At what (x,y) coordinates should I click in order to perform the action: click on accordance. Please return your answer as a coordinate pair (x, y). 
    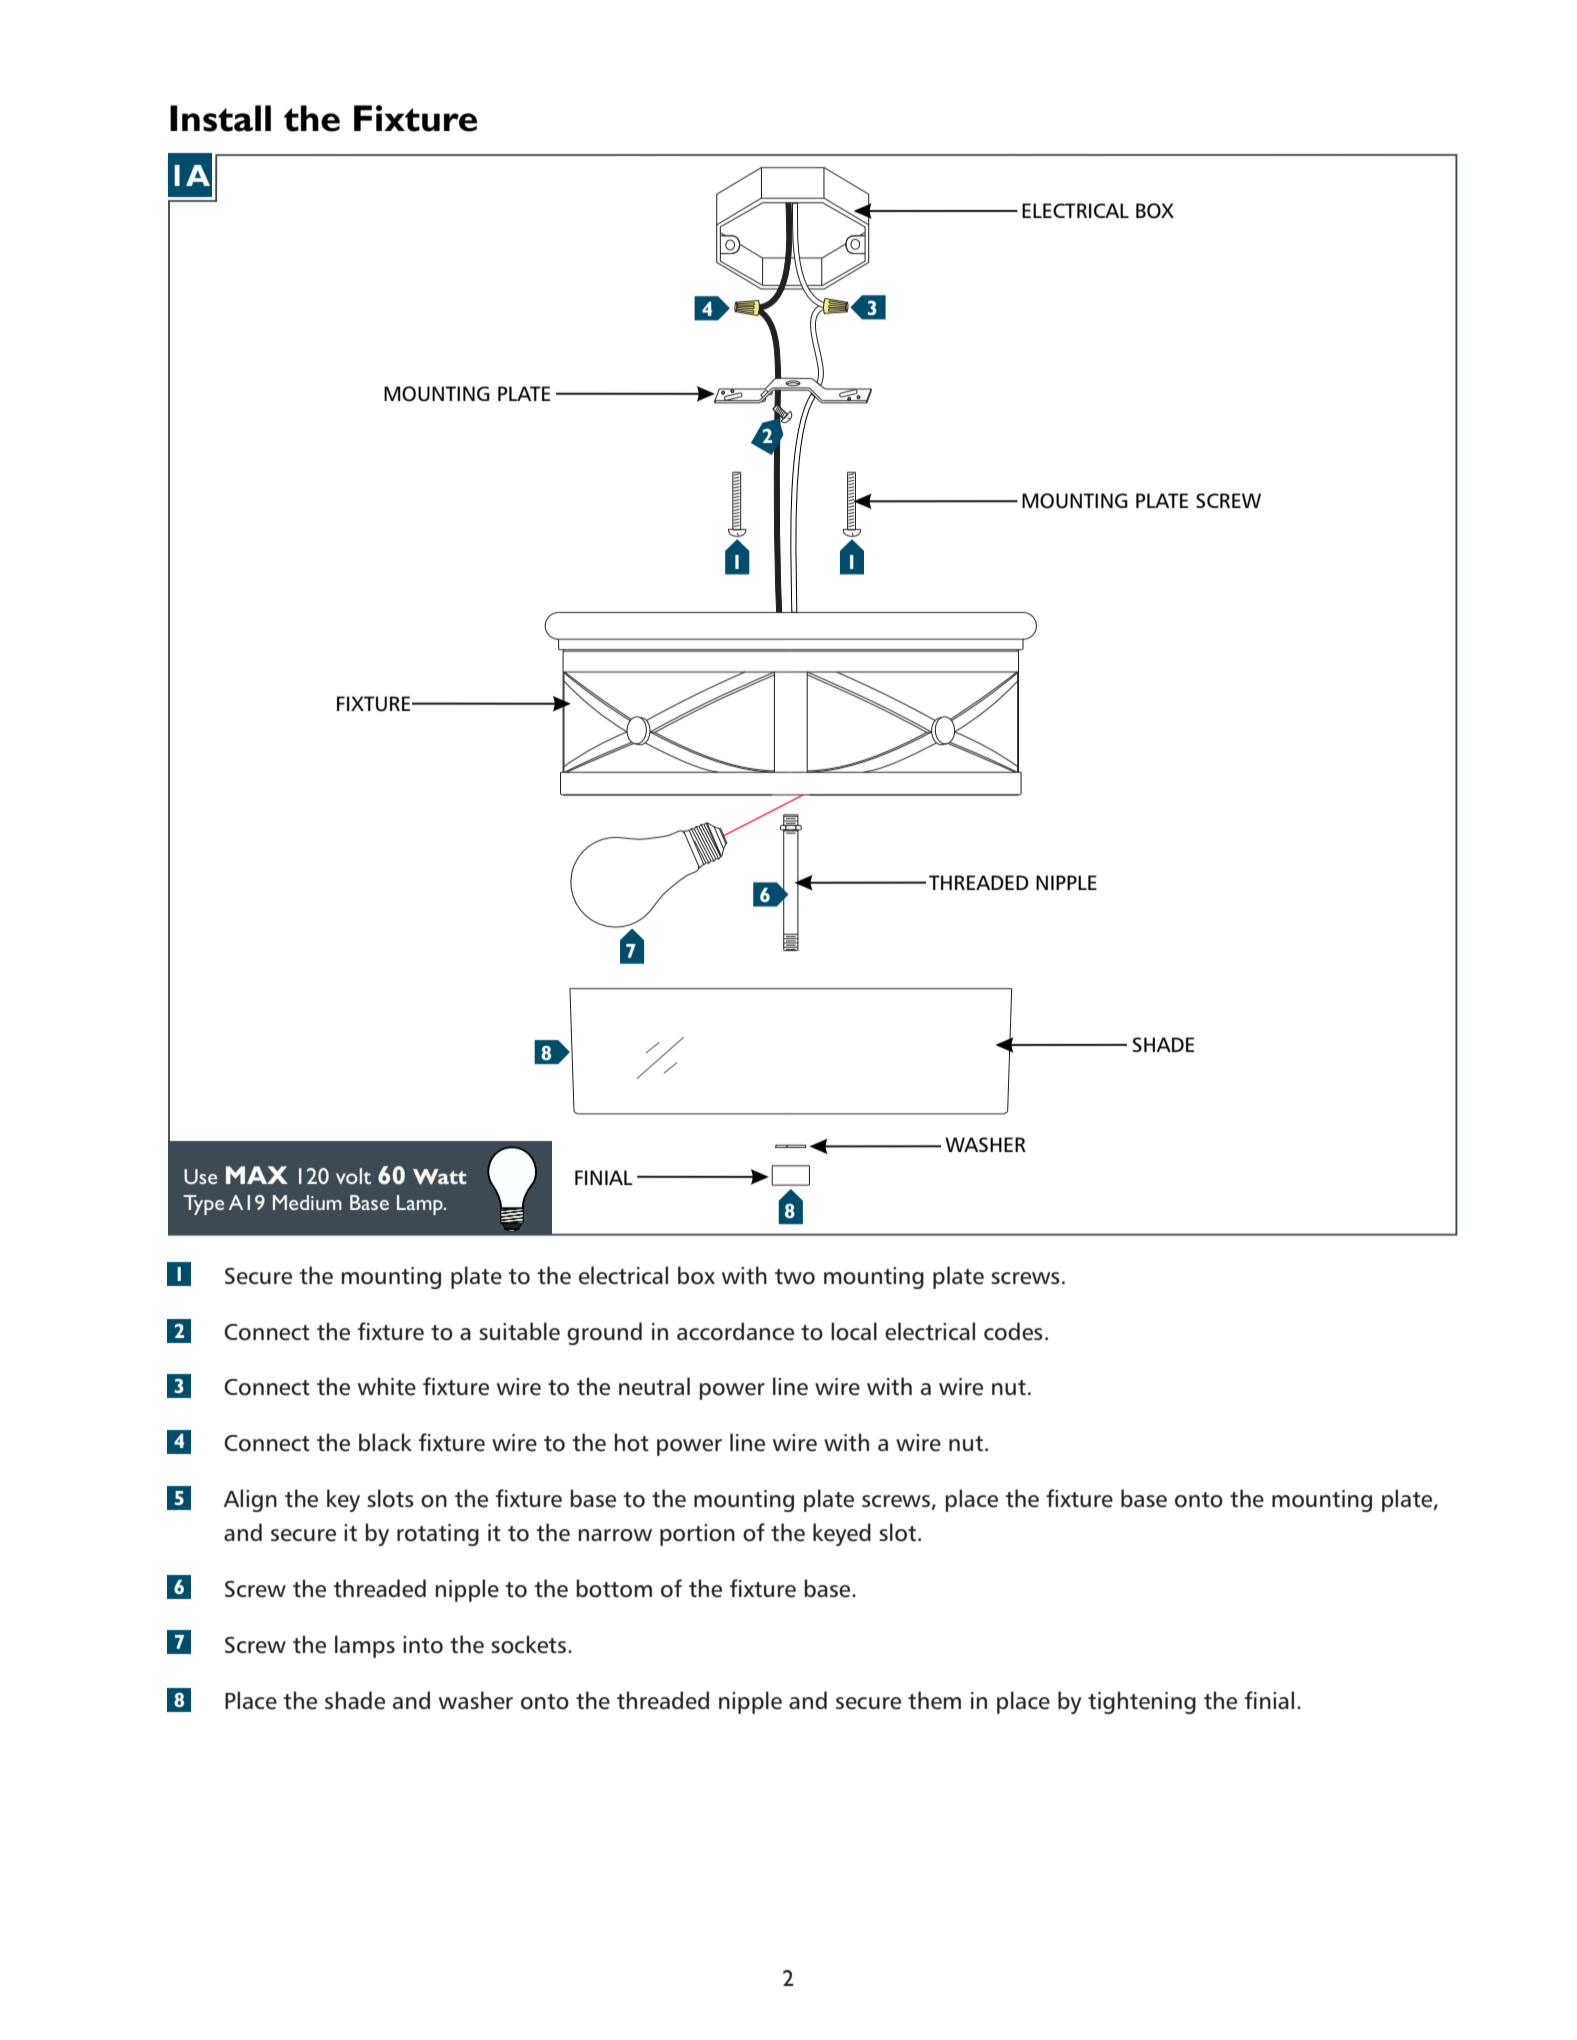
    Looking at the image, I should click on (735, 1331).
